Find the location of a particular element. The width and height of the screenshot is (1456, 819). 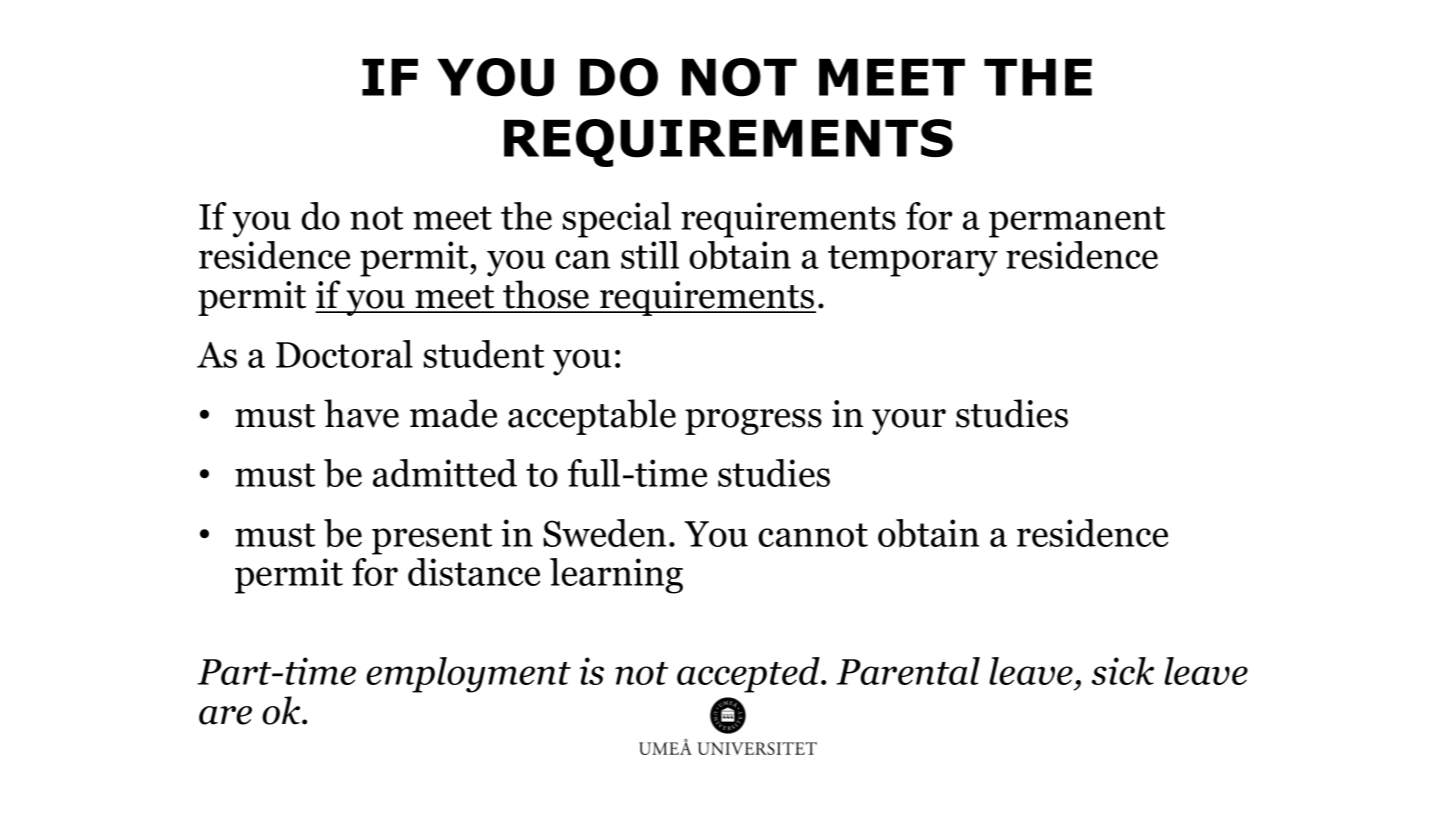

cannot is located at coordinates (813, 535).
